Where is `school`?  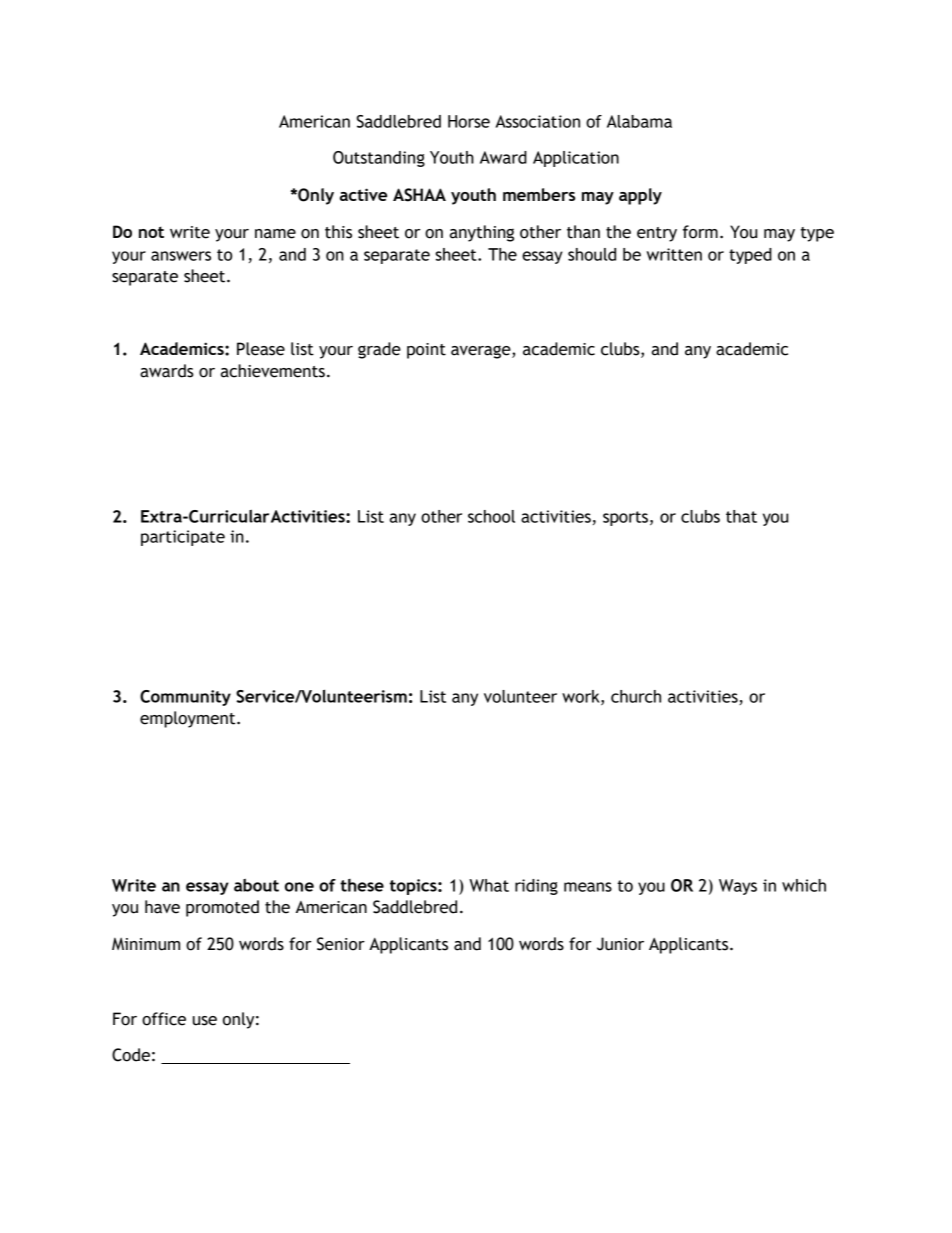
school is located at coordinates (491, 516).
